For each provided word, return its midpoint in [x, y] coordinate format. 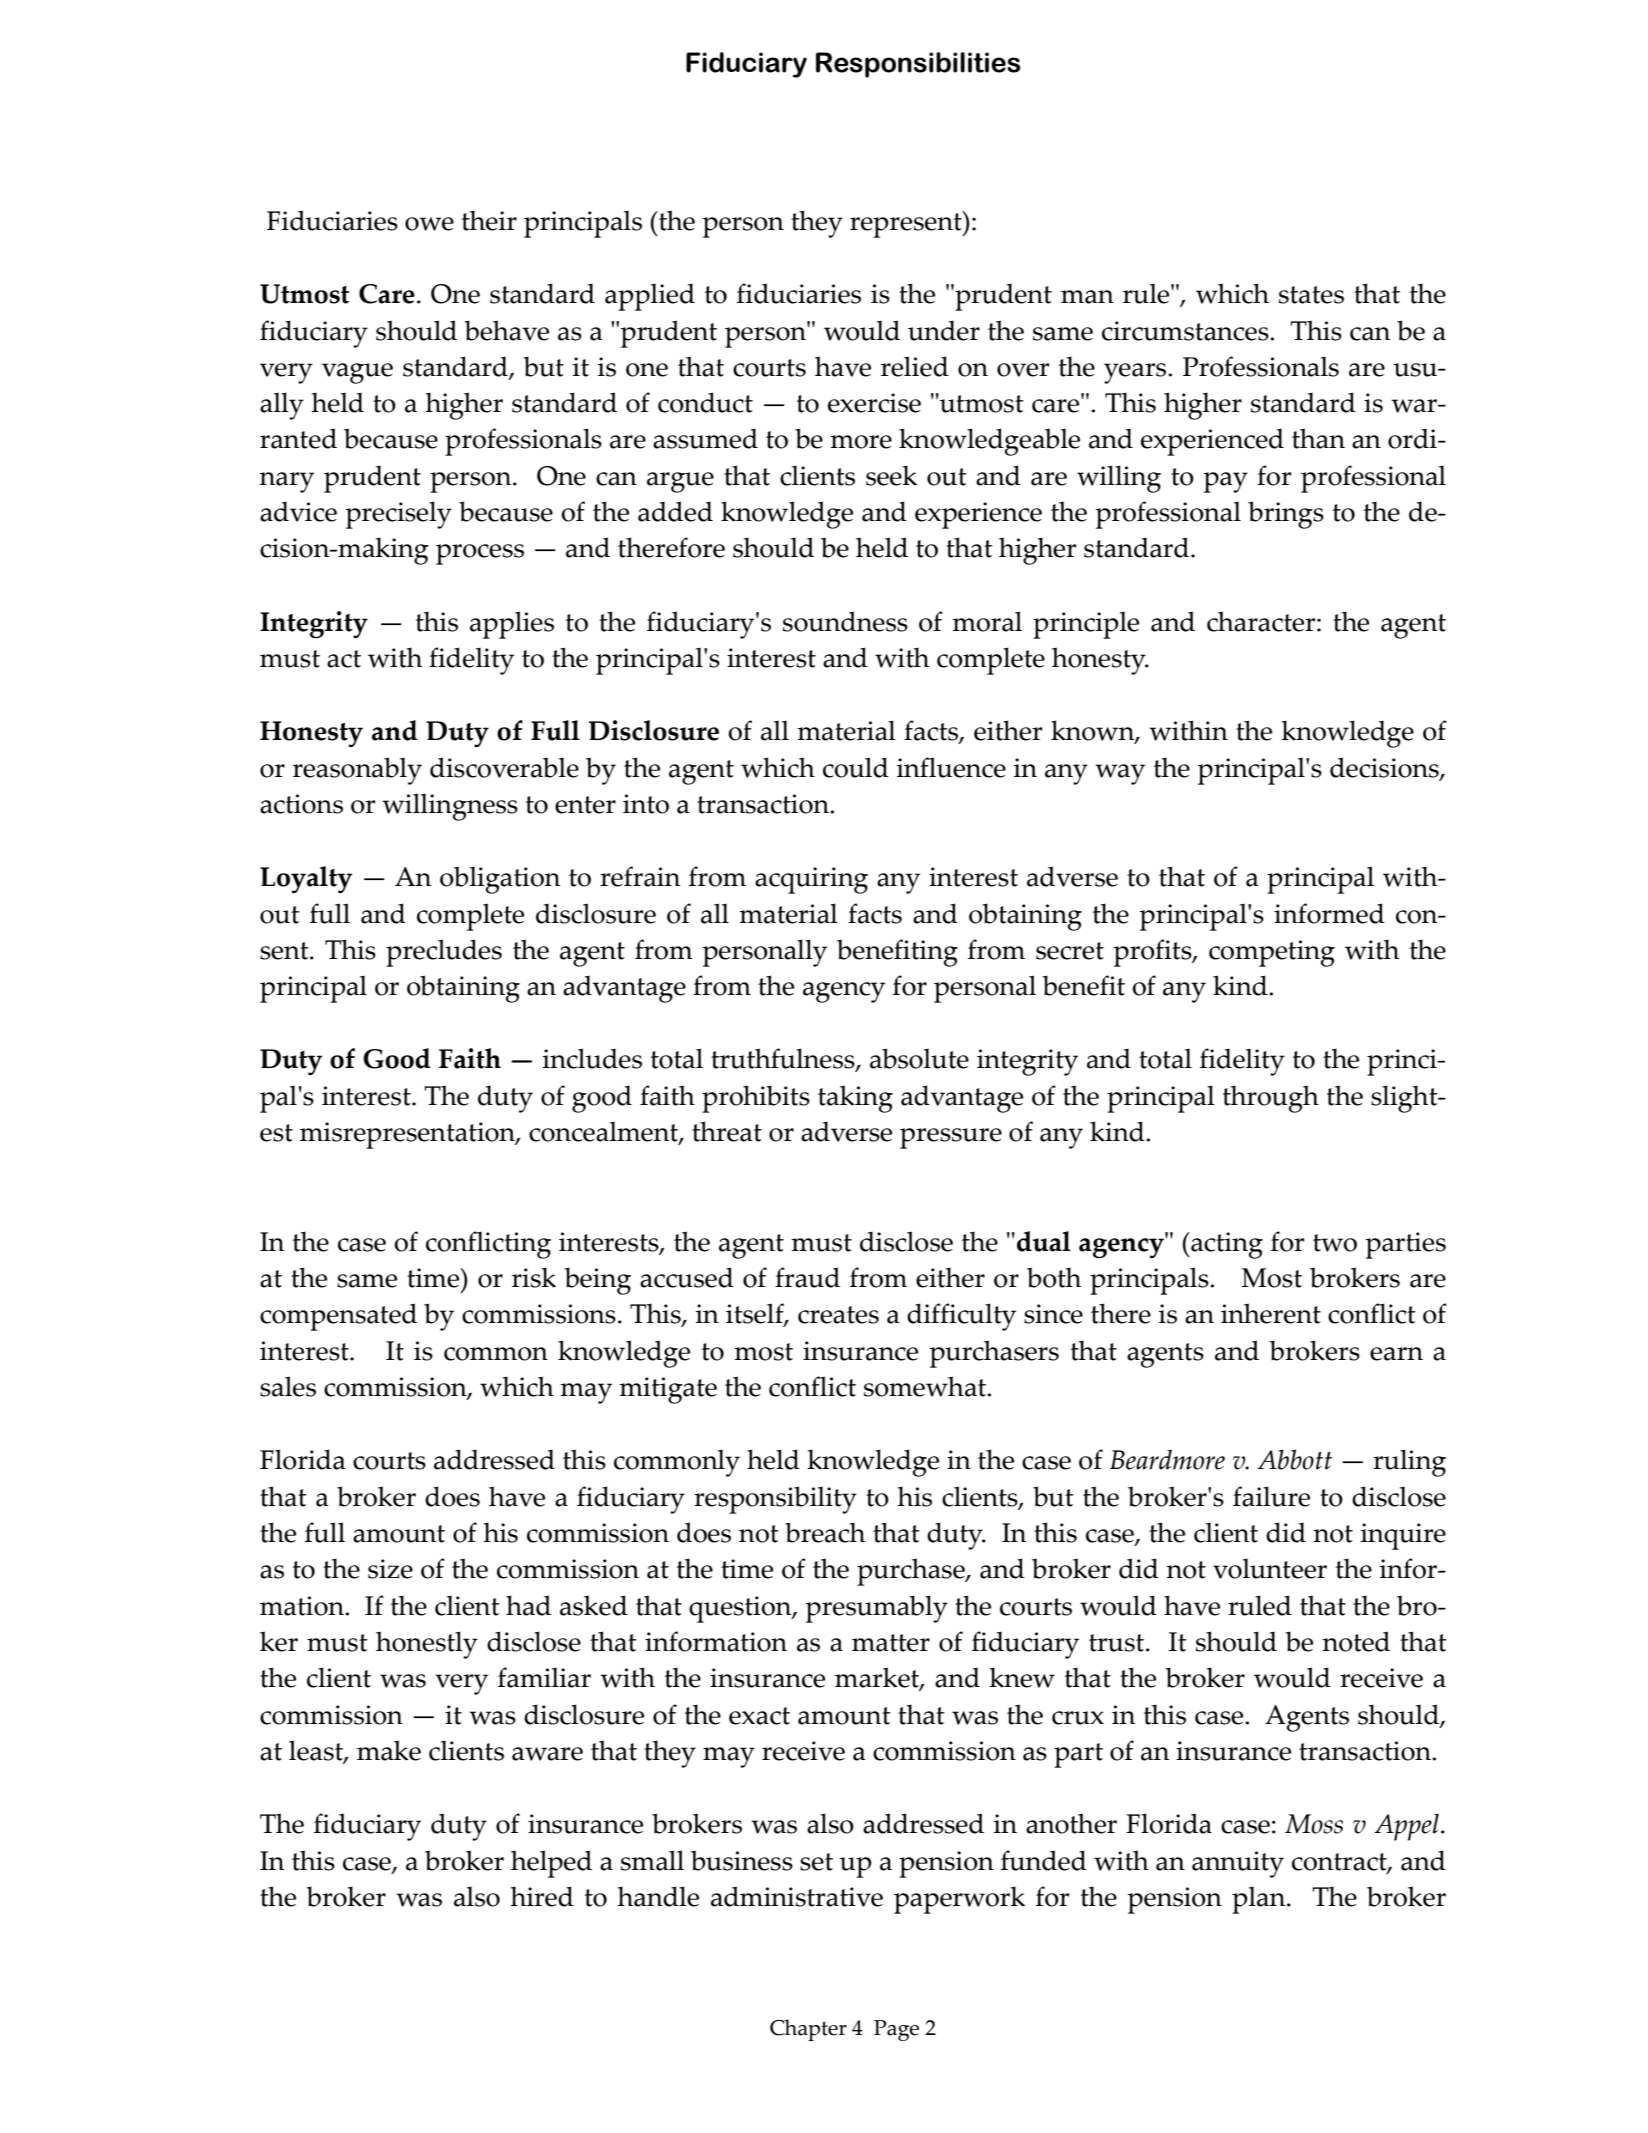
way [1120, 774]
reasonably [357, 771]
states [1311, 295]
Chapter [808, 2030]
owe [429, 224]
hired [542, 1896]
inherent [1271, 1313]
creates [838, 1315]
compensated [338, 1317]
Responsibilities [918, 65]
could [856, 767]
